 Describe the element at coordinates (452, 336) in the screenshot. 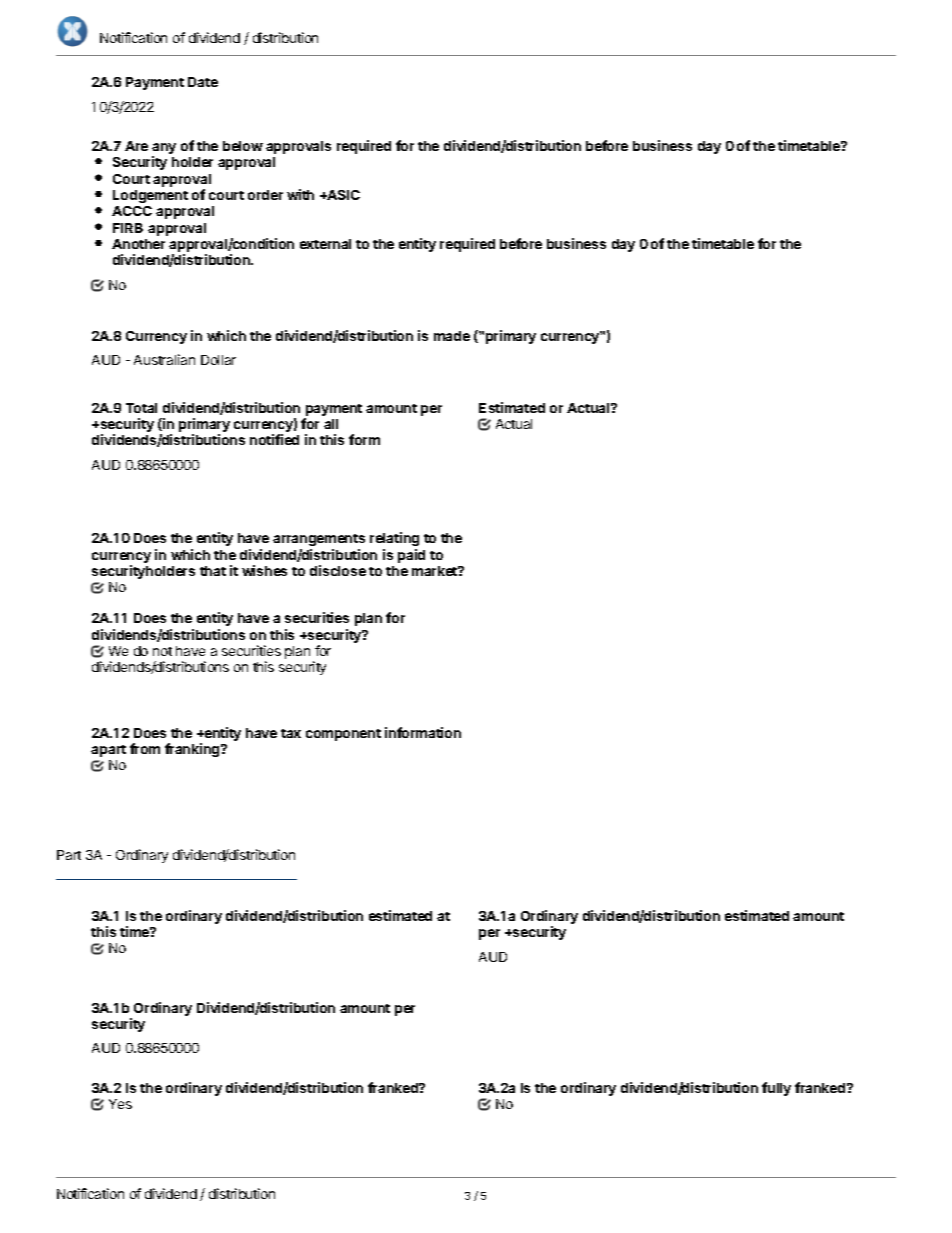

I see `made` at that location.
